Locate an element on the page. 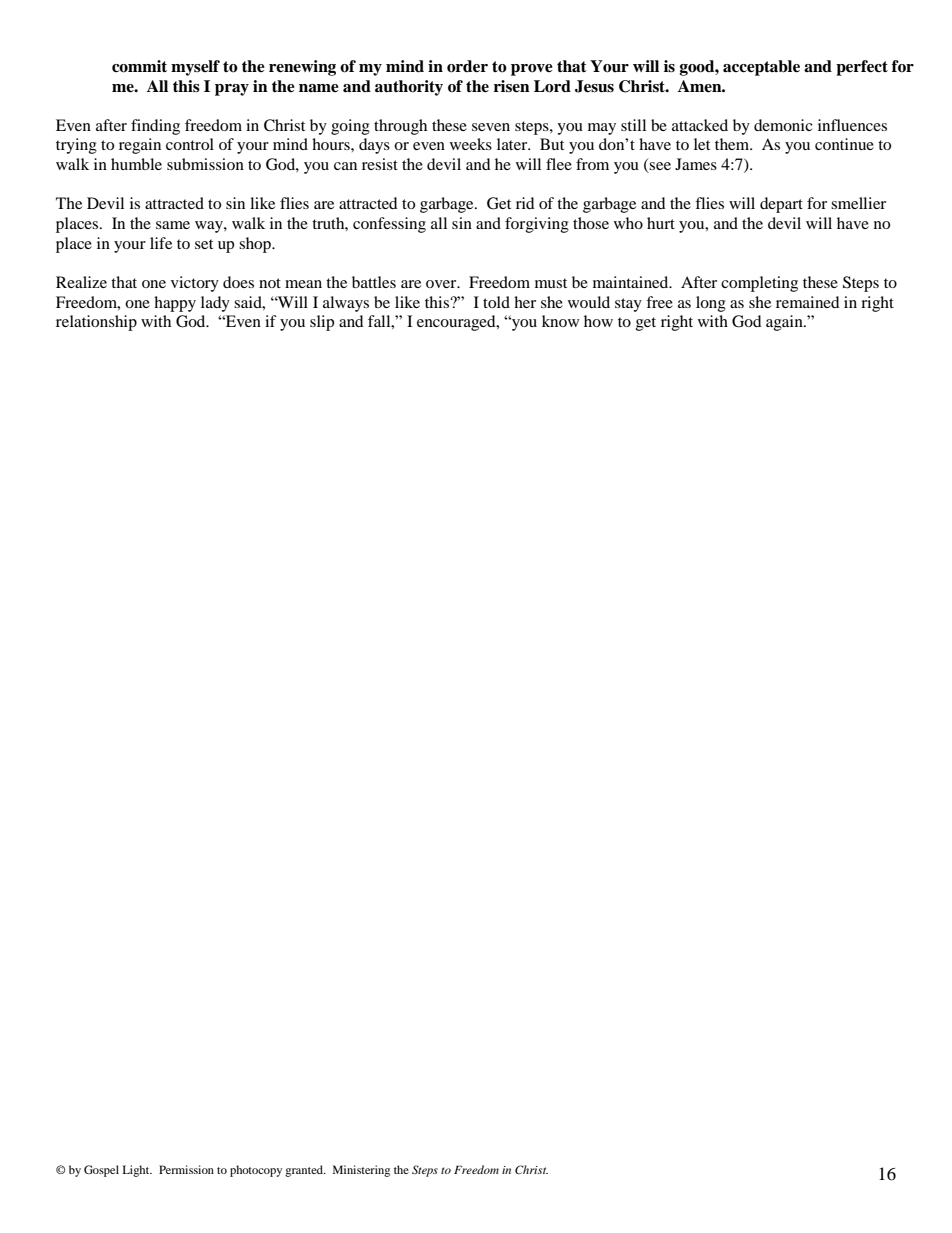 This page has height=1233, width=952. encouraged is located at coordinates (457, 323).
